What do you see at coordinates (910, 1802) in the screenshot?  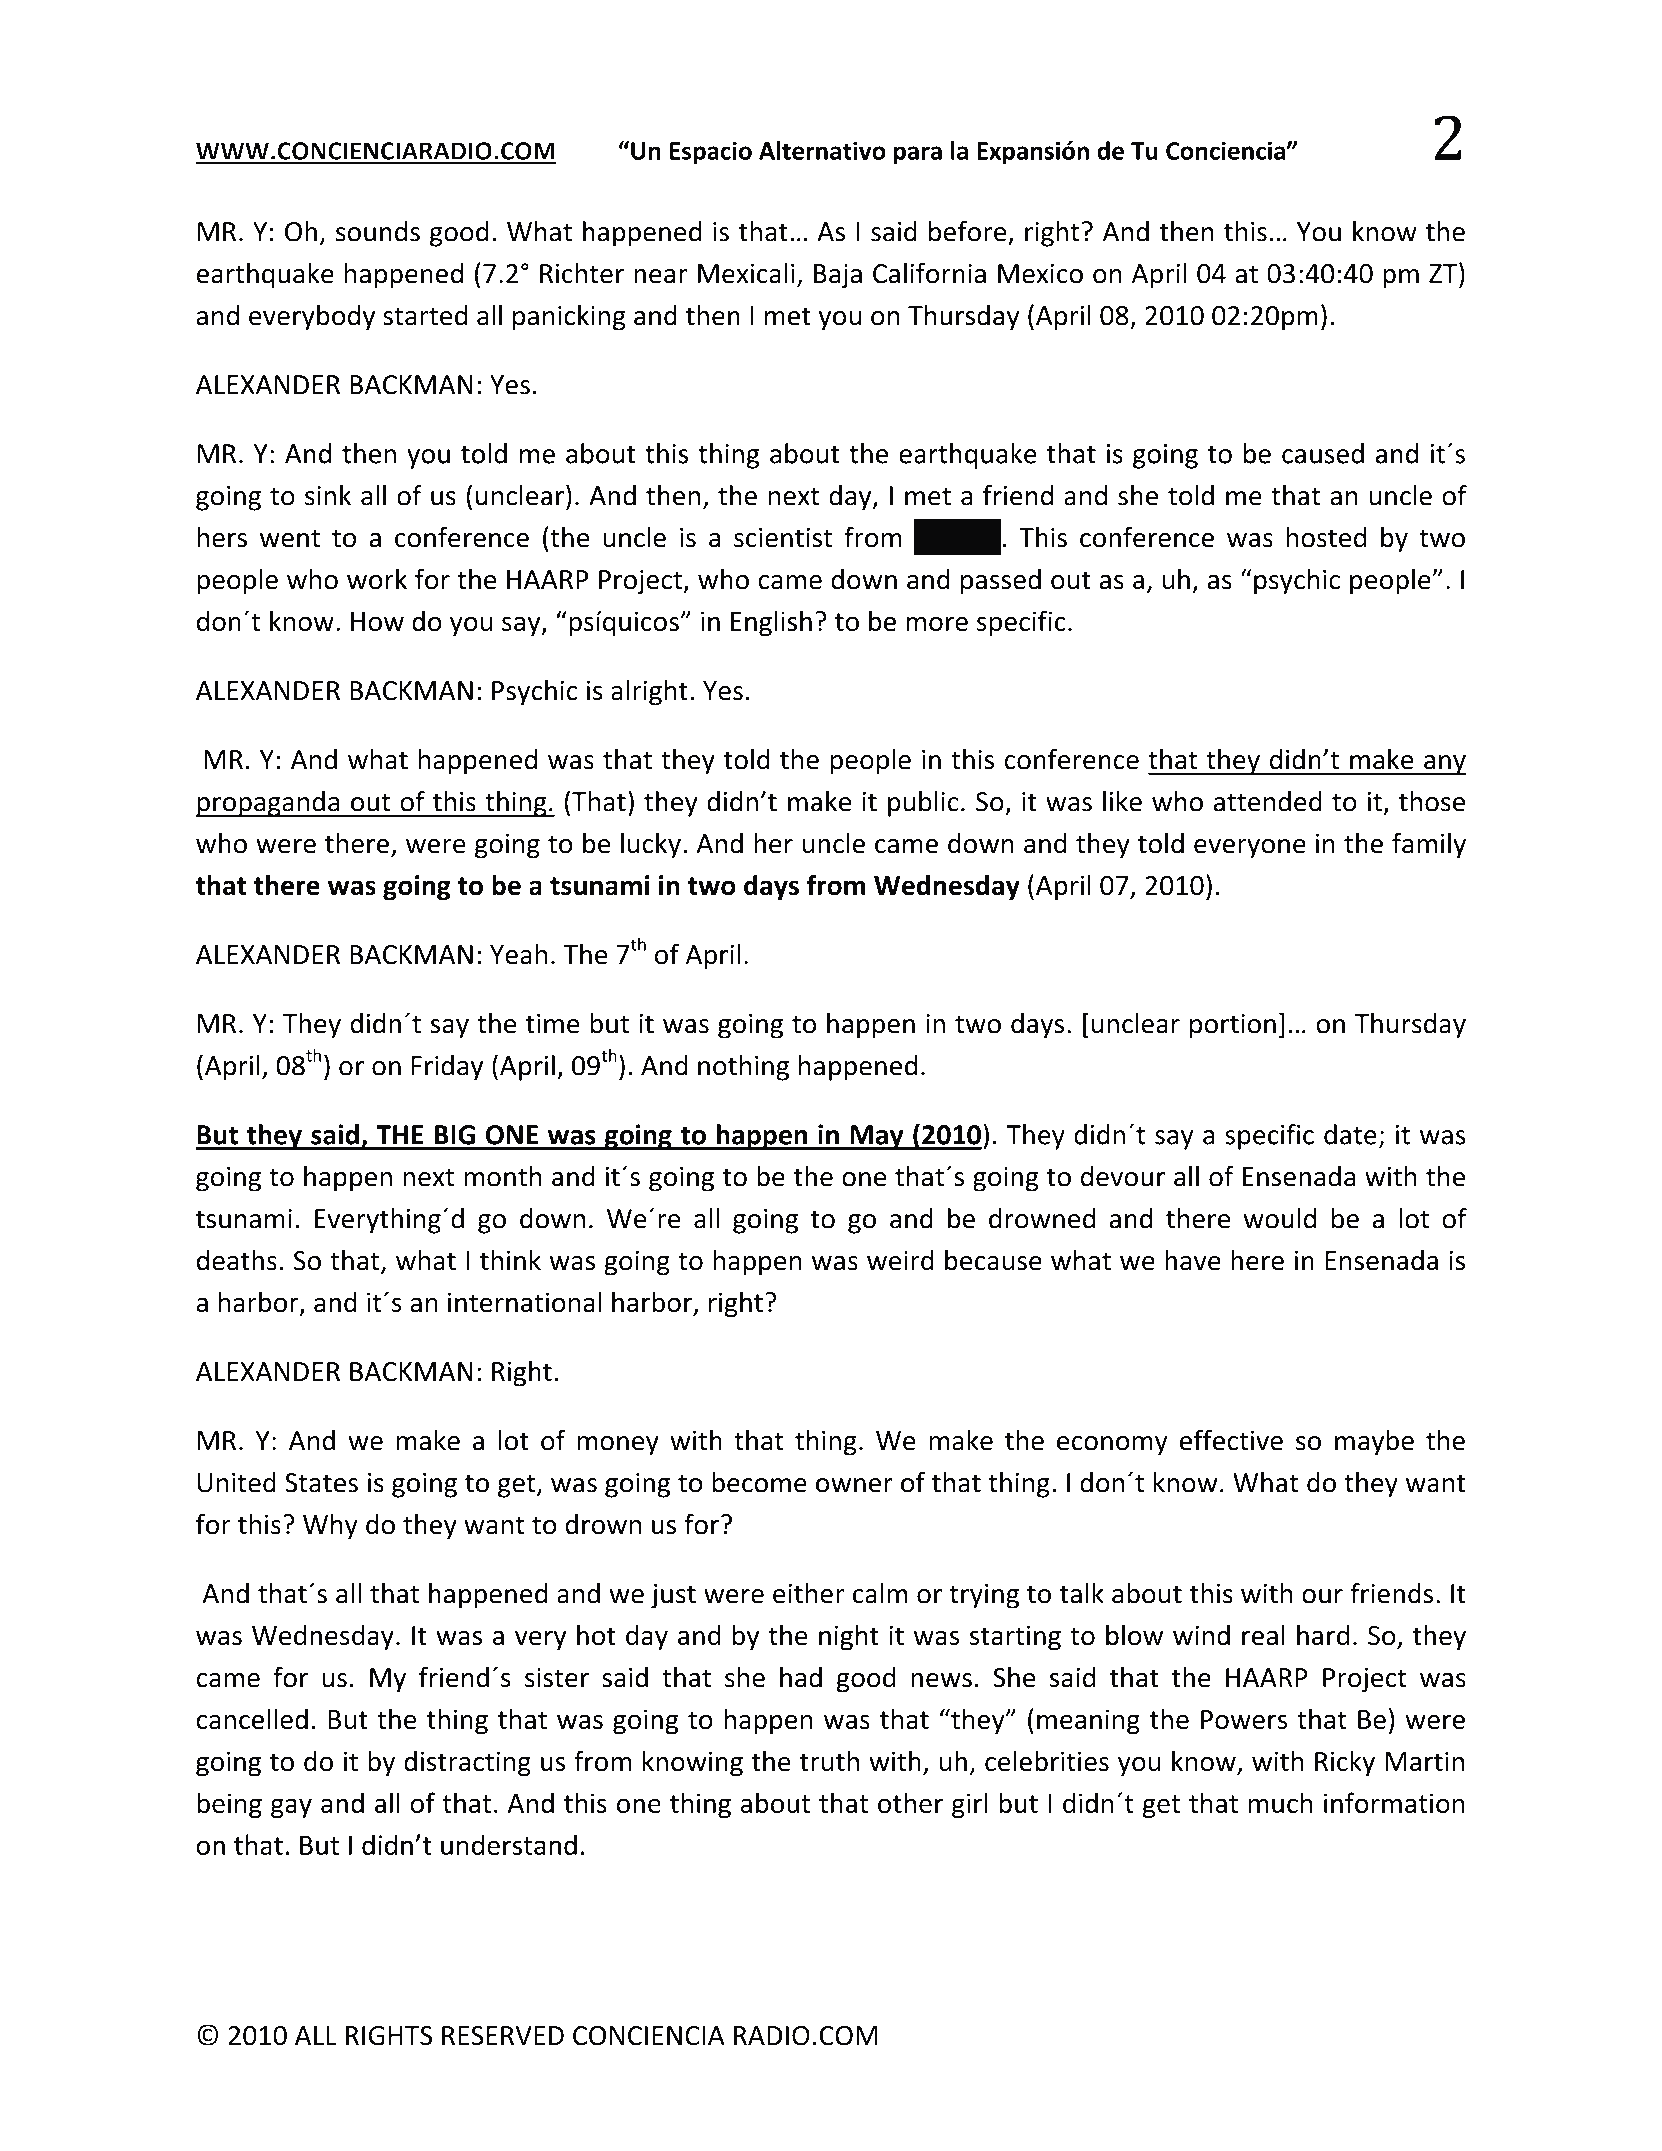 I see `other` at bounding box center [910, 1802].
